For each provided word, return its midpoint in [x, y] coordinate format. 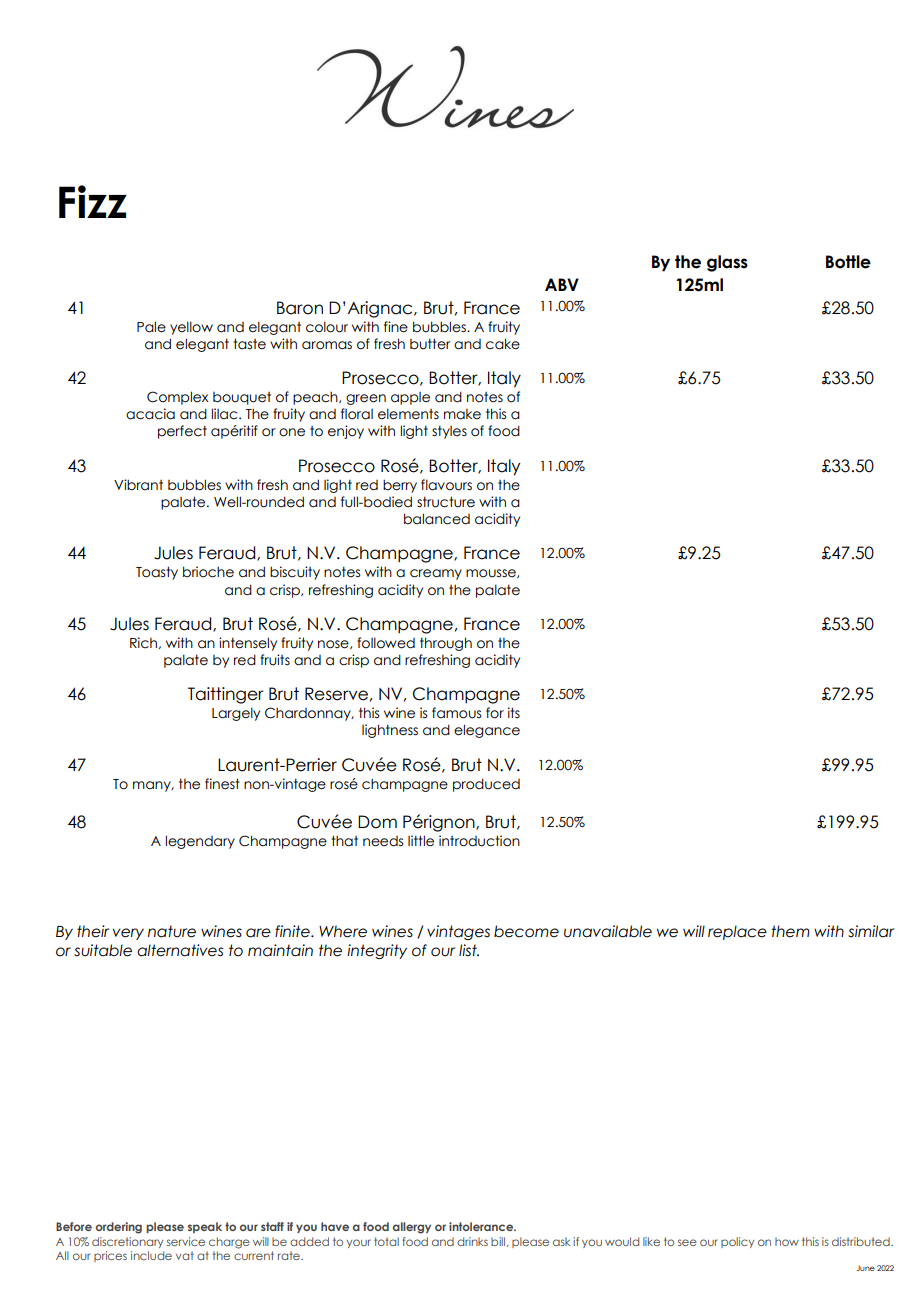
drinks [472, 1241]
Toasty [157, 573]
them [790, 931]
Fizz [93, 201]
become [526, 931]
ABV [562, 284]
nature [172, 931]
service [186, 1241]
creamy [436, 574]
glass [727, 263]
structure [446, 502]
